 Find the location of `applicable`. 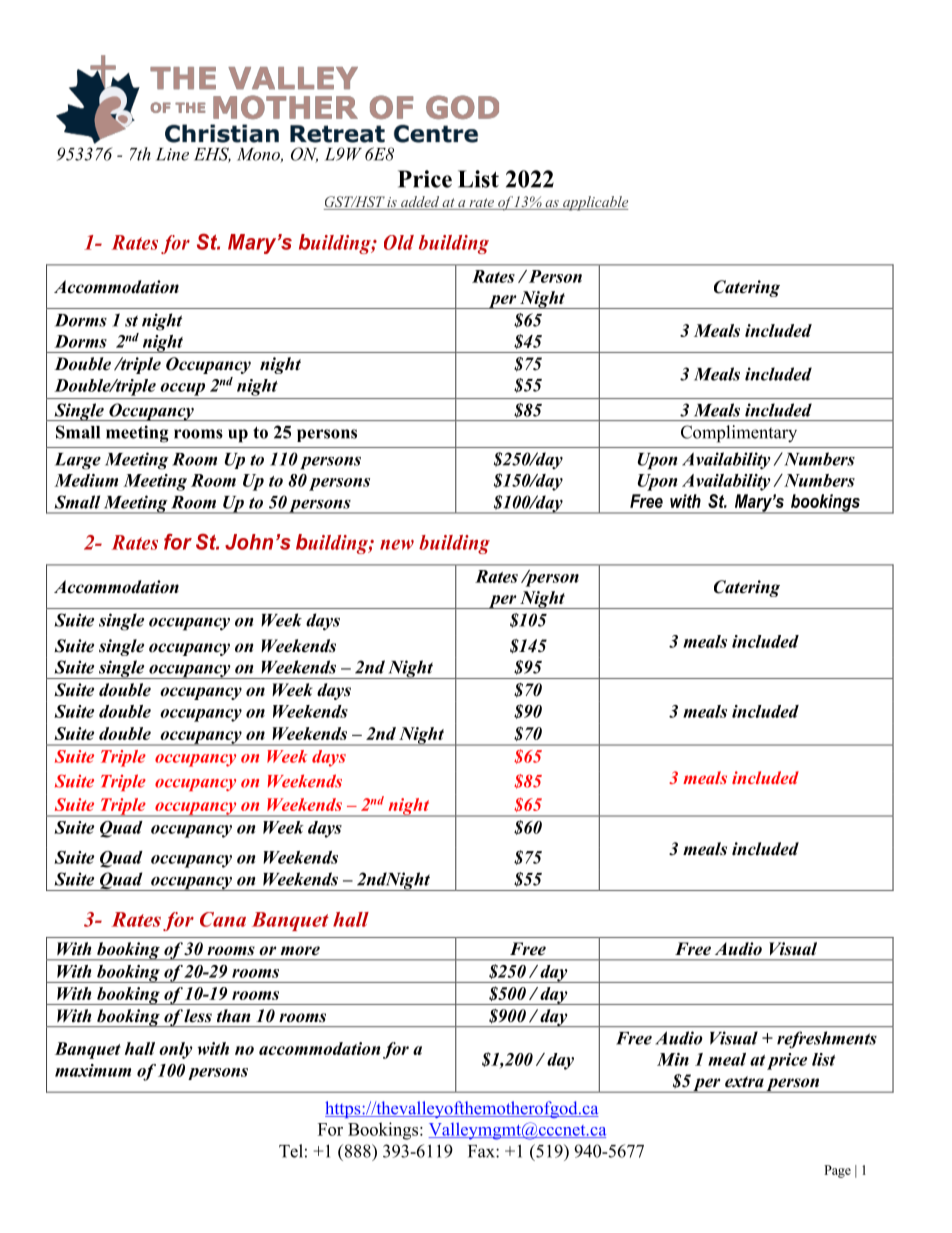

applicable is located at coordinates (594, 203).
